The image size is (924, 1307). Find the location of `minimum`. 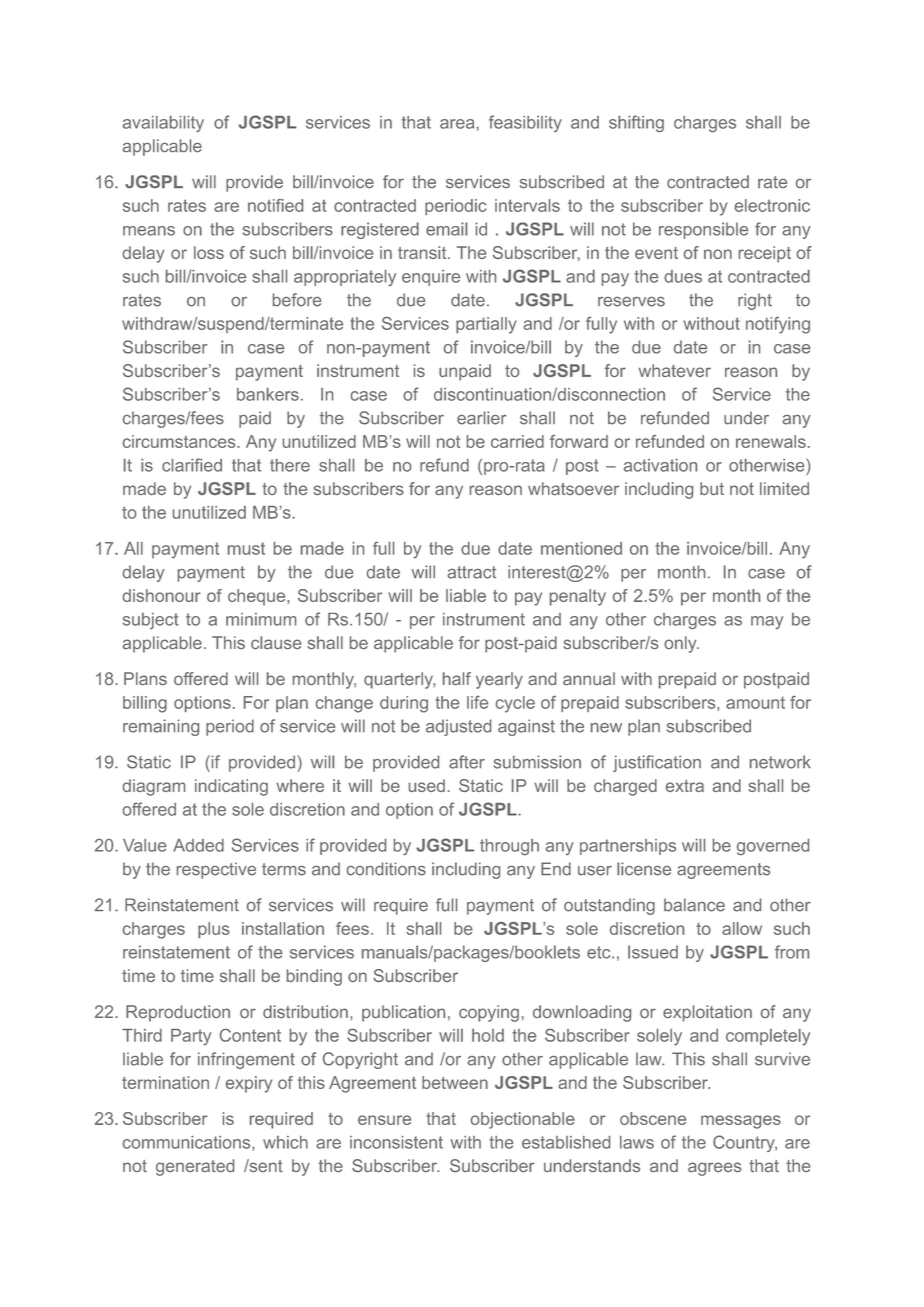

minimum is located at coordinates (261, 619).
